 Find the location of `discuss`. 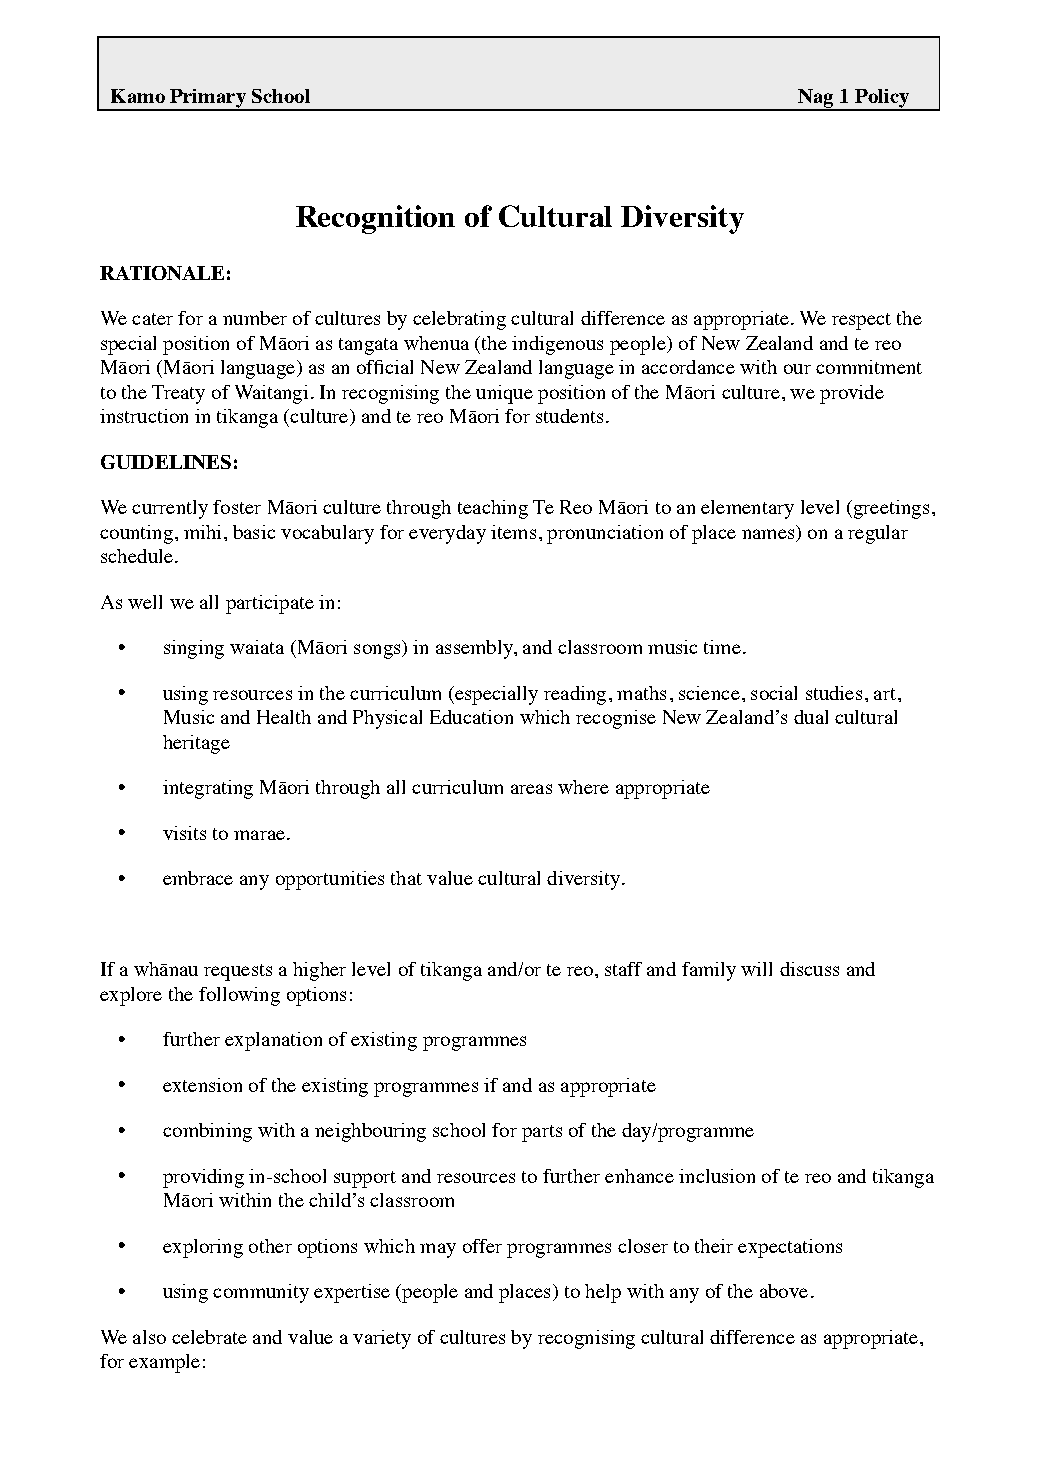

discuss is located at coordinates (809, 969).
